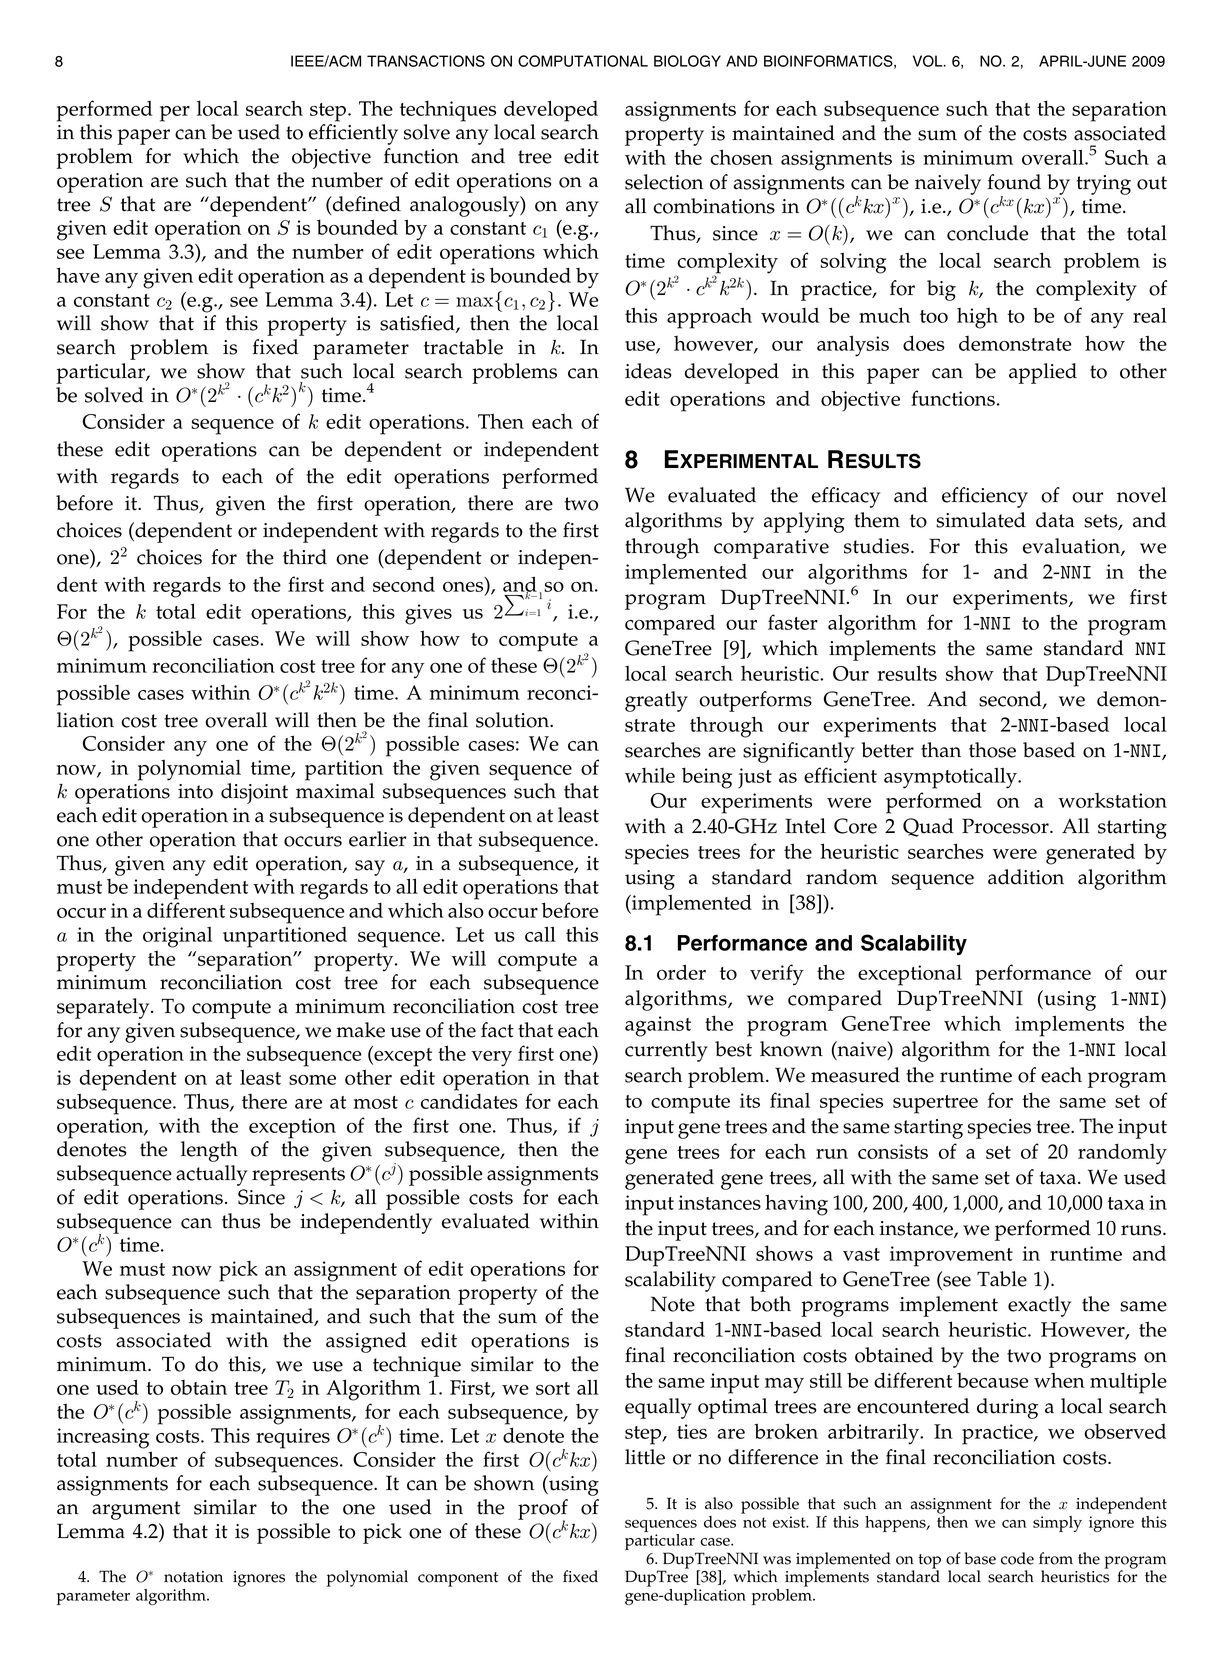 The image size is (1220, 1665). What do you see at coordinates (1006, 826) in the screenshot?
I see `Processor` at bounding box center [1006, 826].
